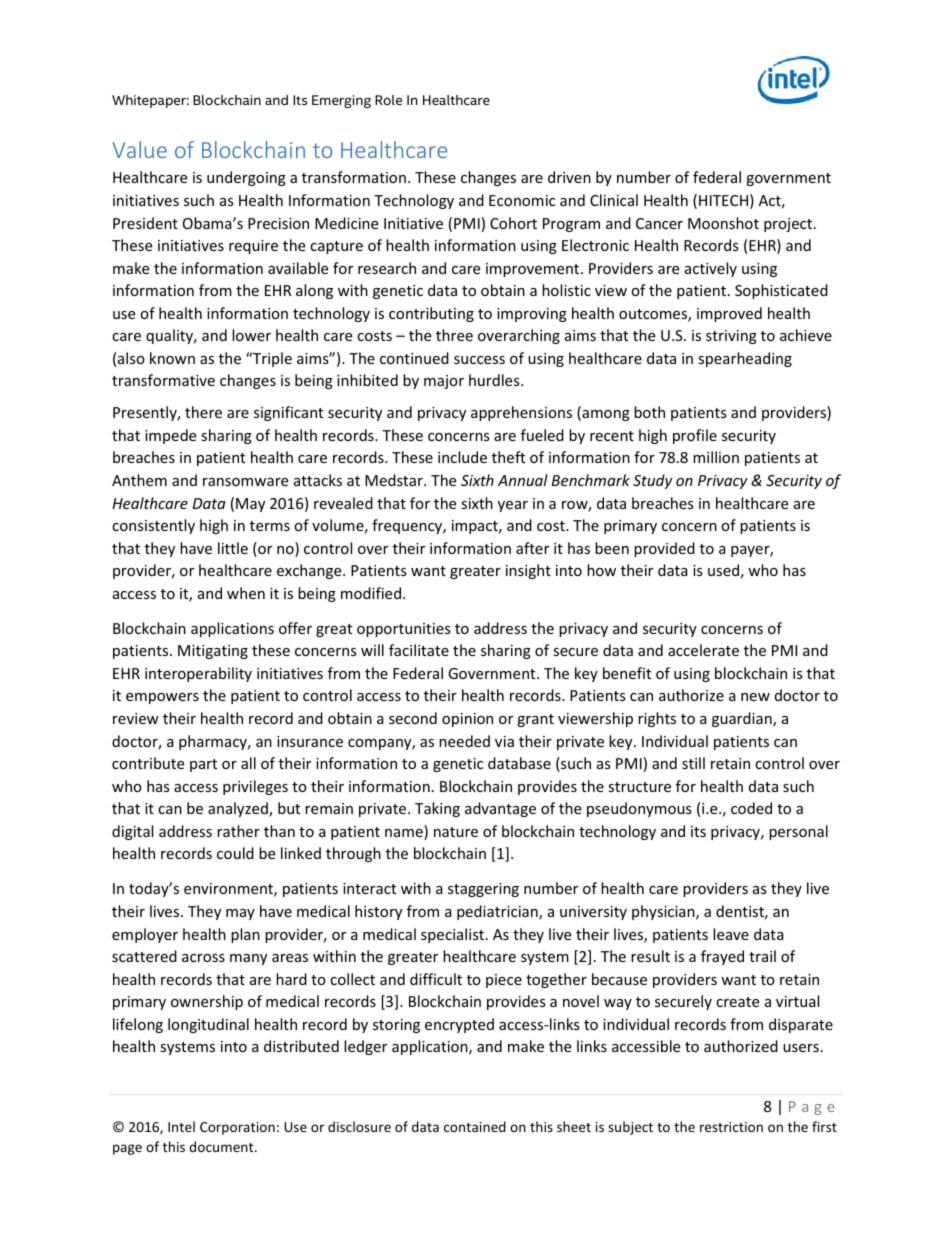 The height and width of the screenshot is (1233, 952). What do you see at coordinates (388, 100) in the screenshot?
I see `Role` at bounding box center [388, 100].
